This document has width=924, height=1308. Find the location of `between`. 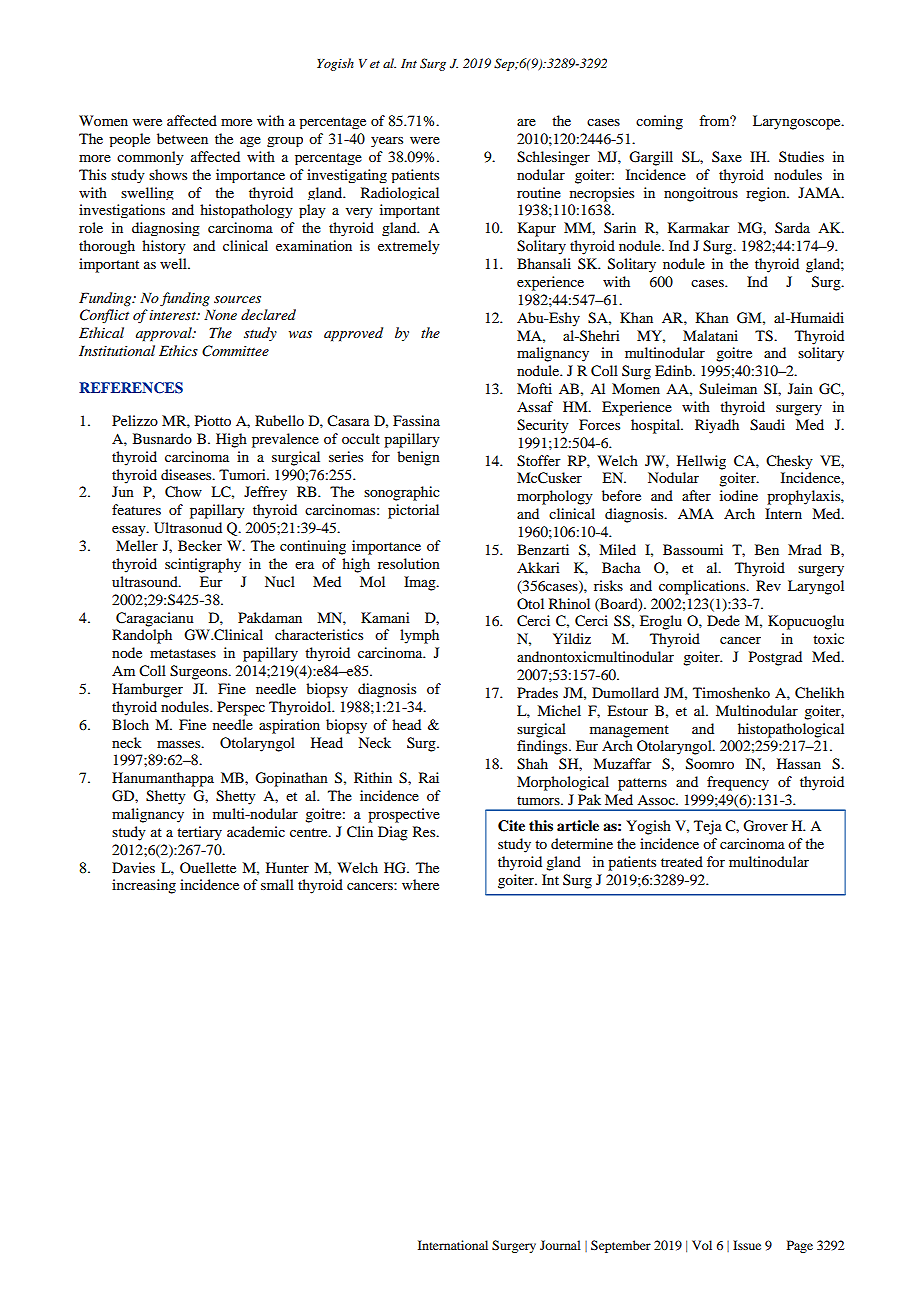

between is located at coordinates (182, 138).
